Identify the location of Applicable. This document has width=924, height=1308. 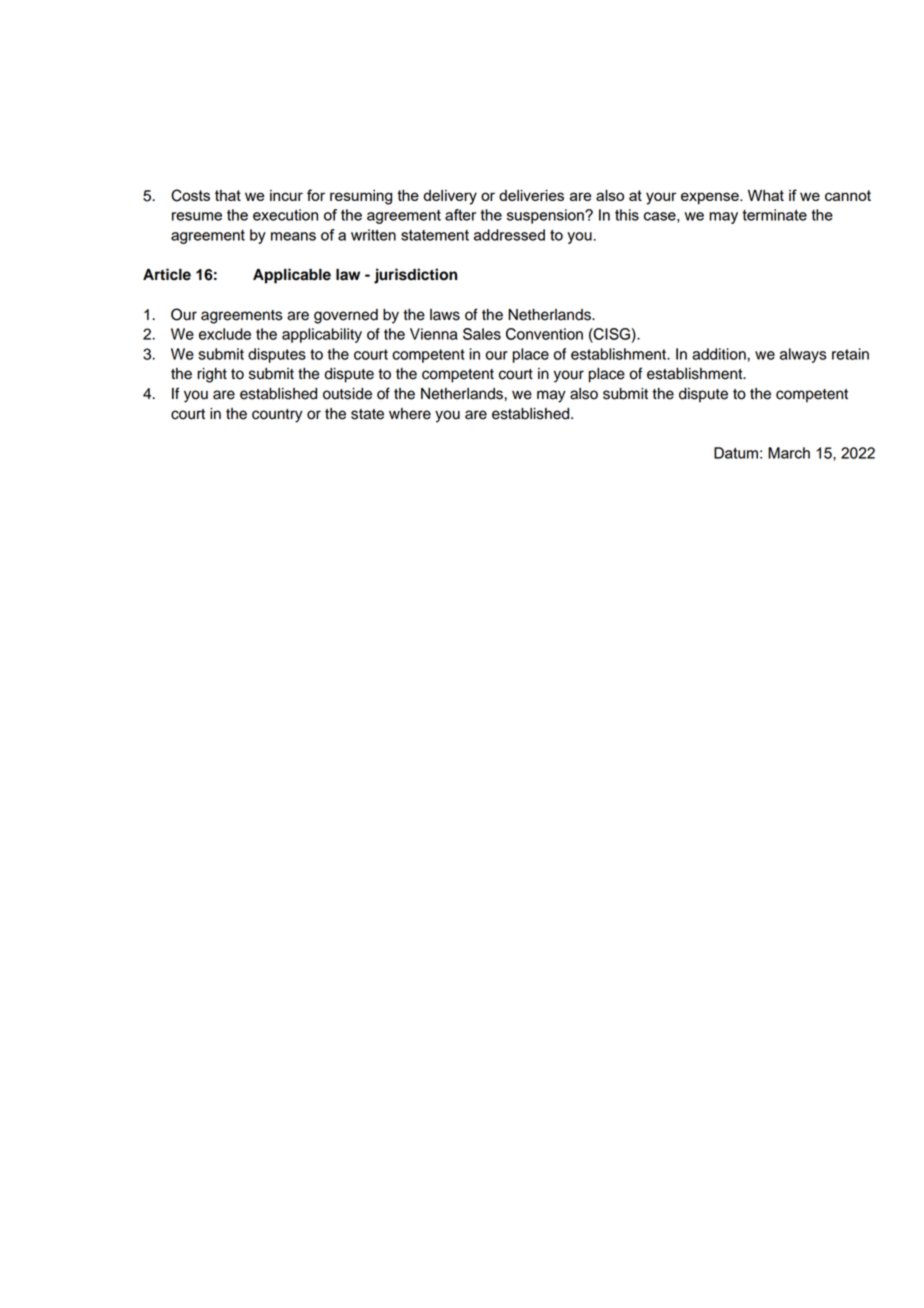
(292, 276).
